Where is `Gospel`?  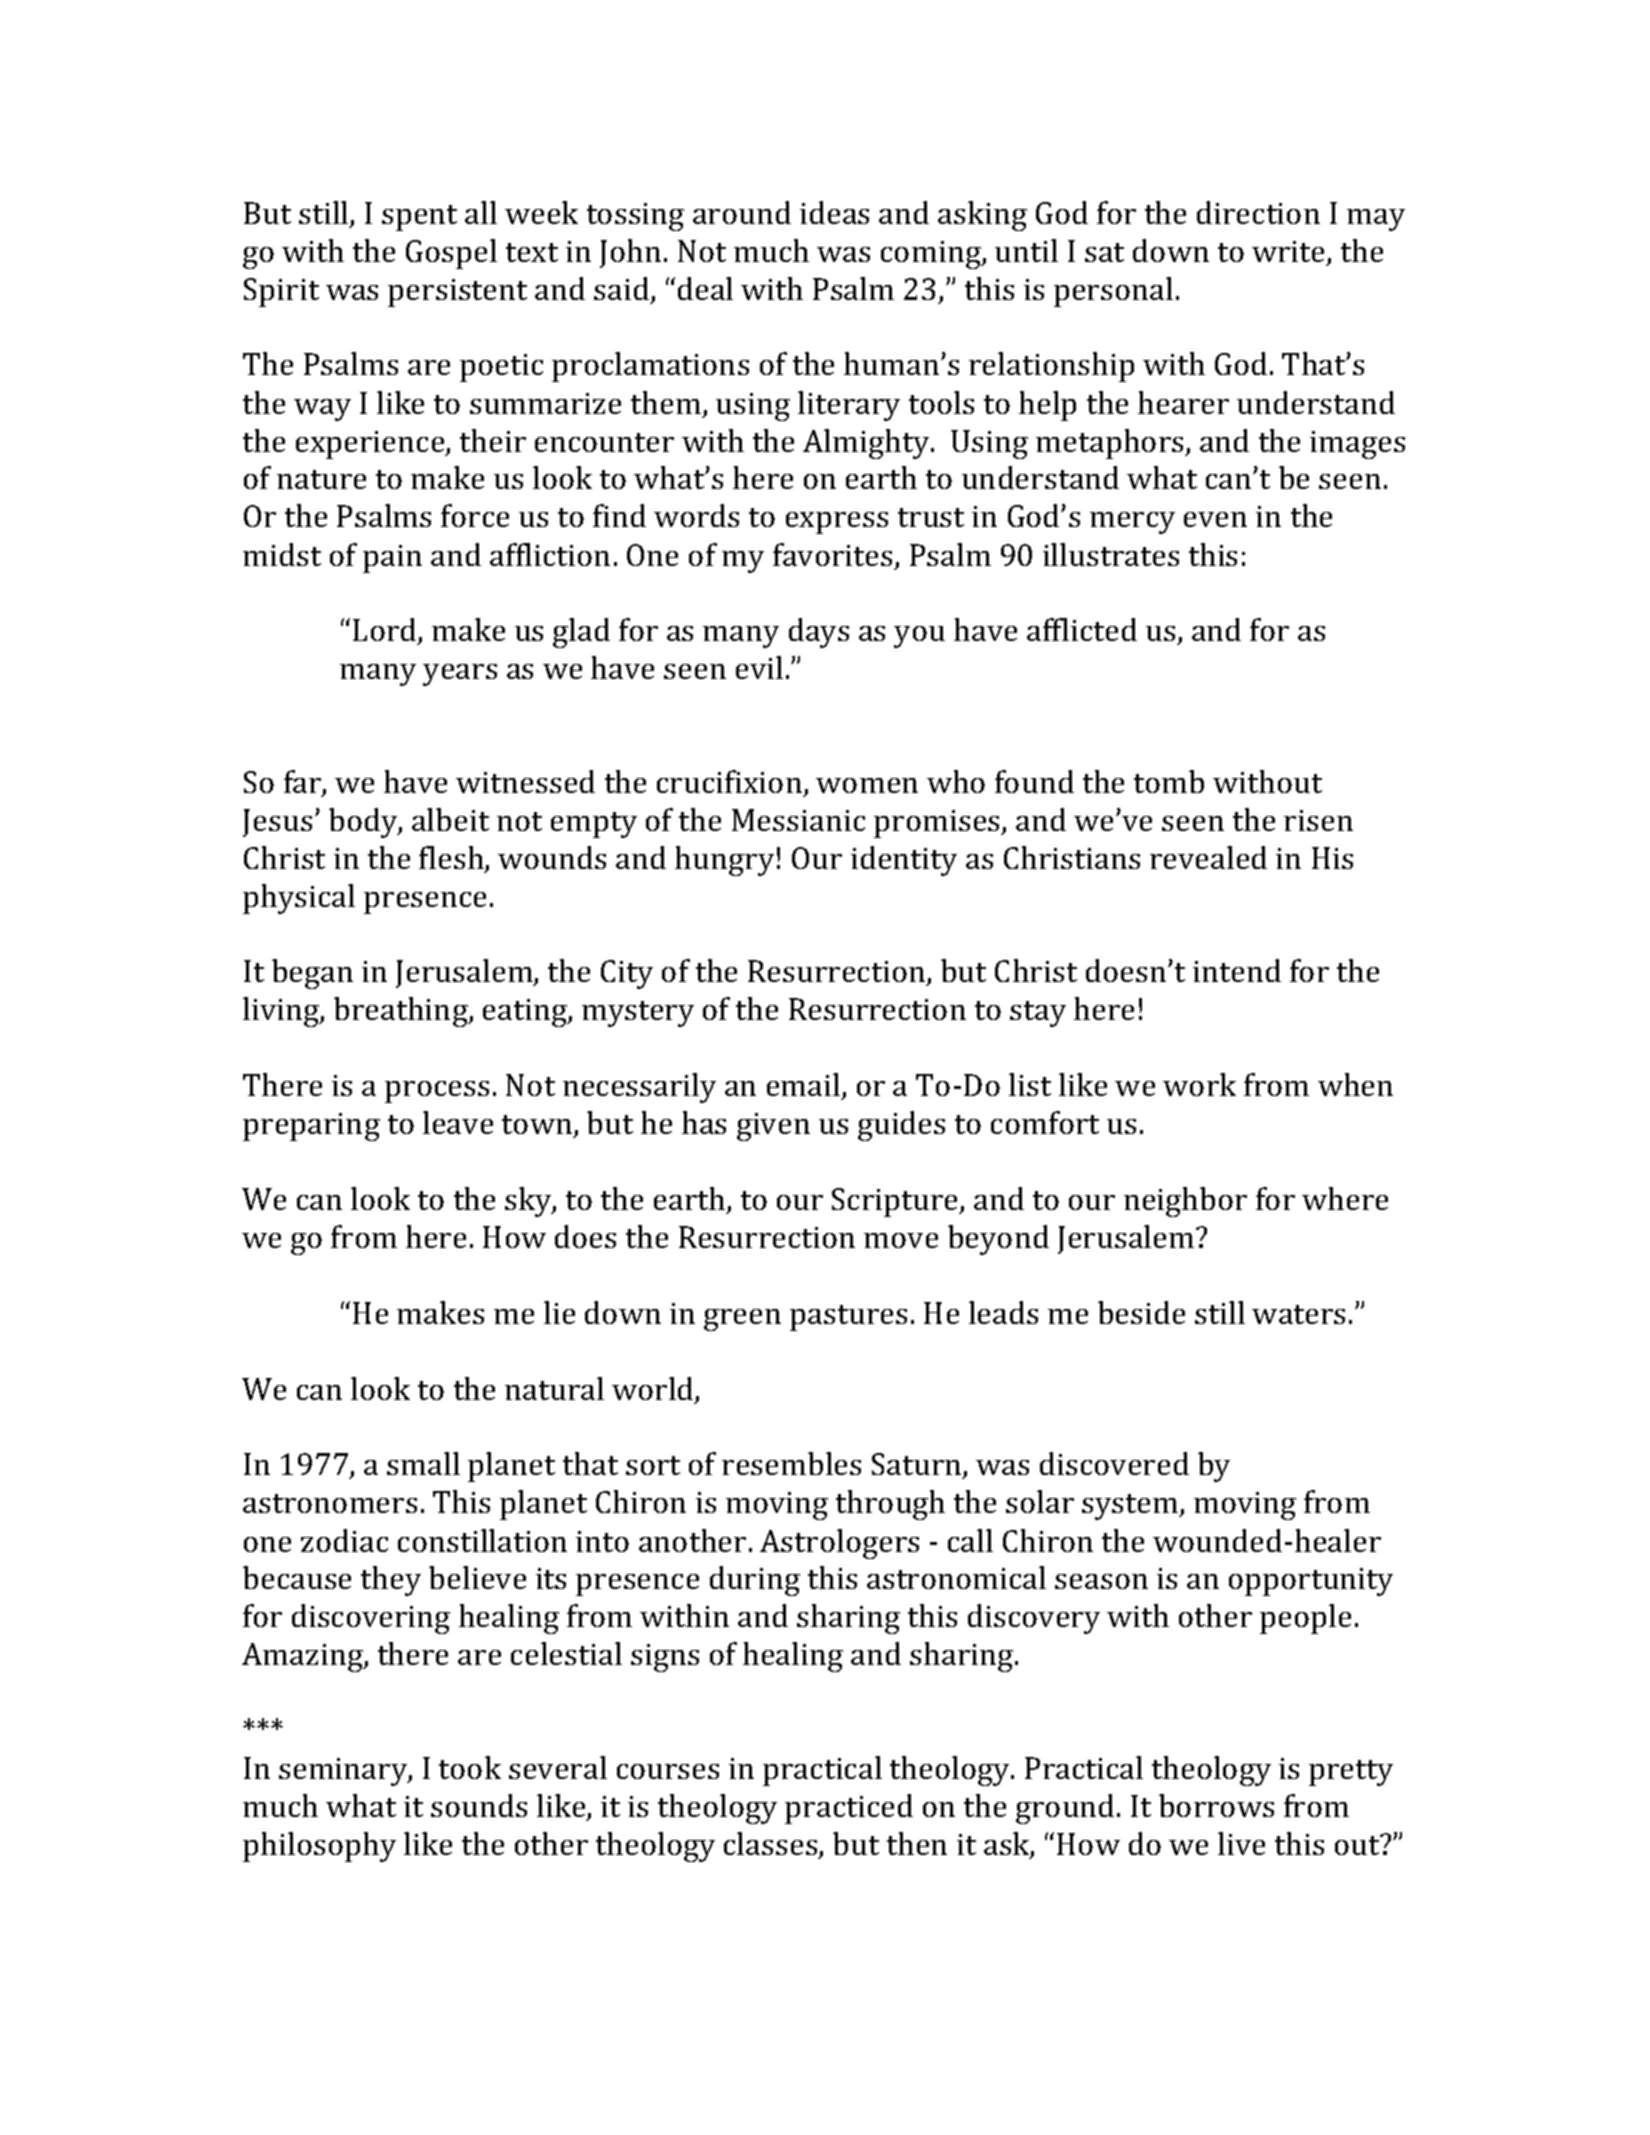
Gospel is located at coordinates (451, 254).
